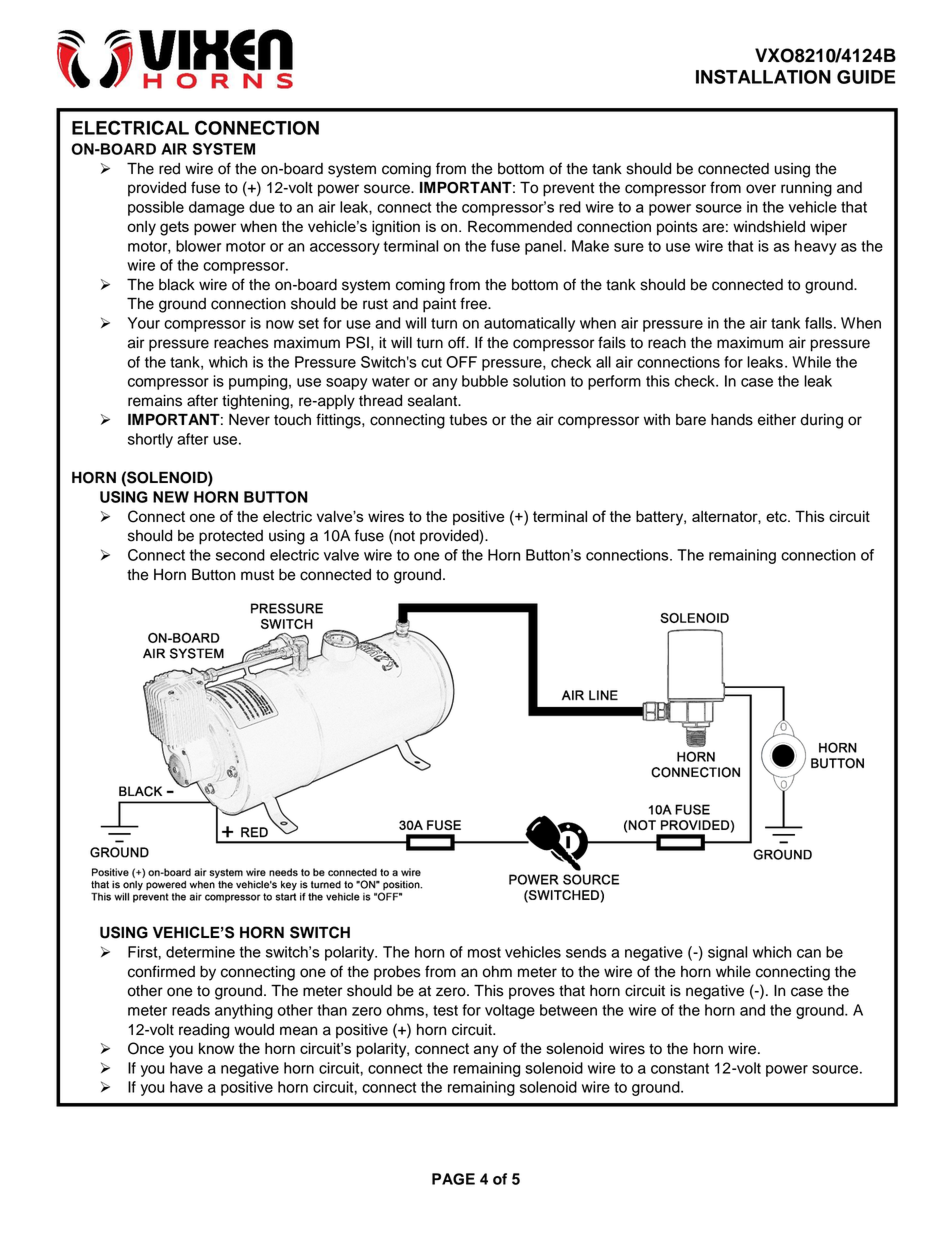 The height and width of the screenshot is (1233, 952). What do you see at coordinates (257, 575) in the screenshot?
I see `must` at bounding box center [257, 575].
